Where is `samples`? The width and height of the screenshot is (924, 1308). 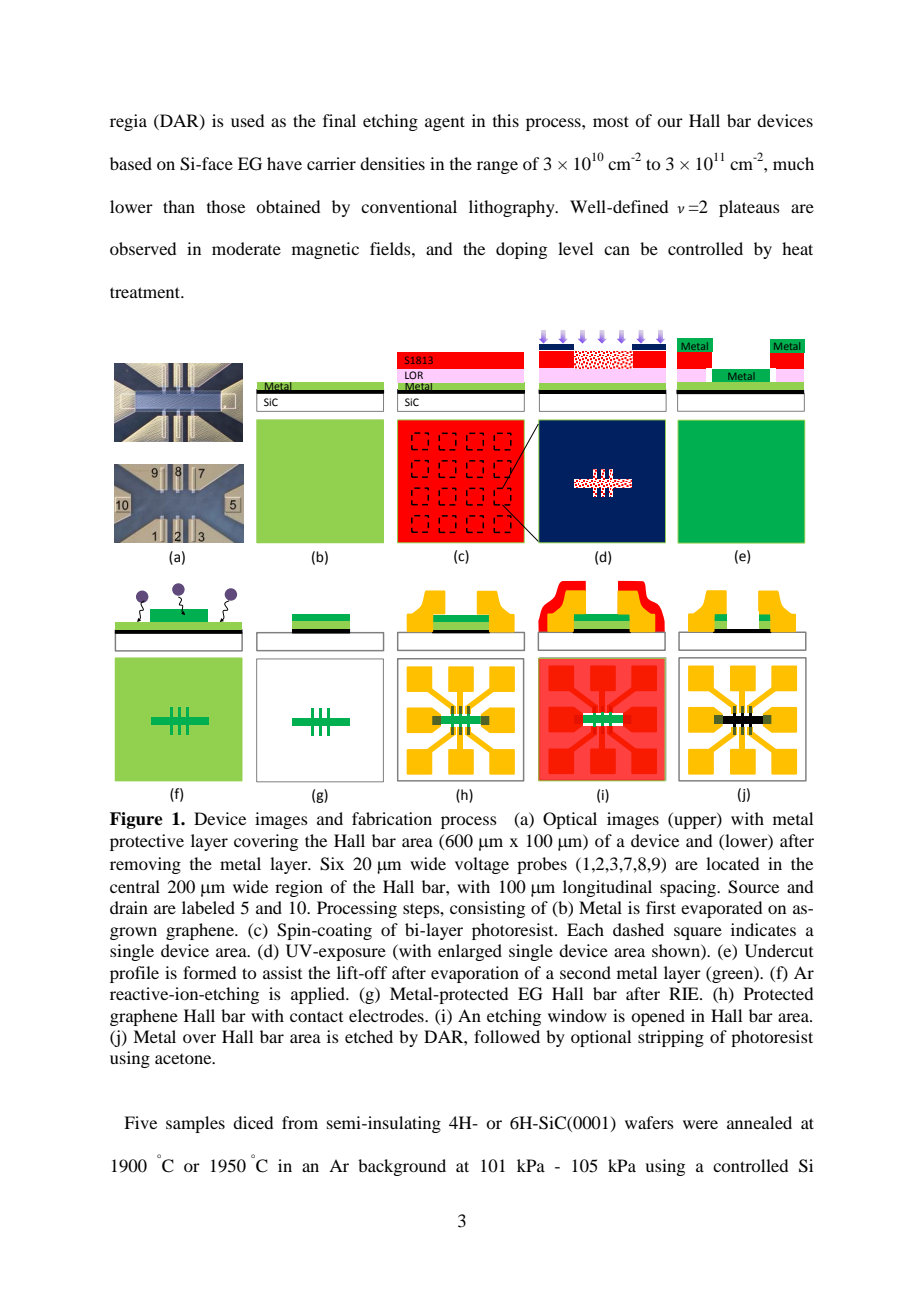 samples is located at coordinates (195, 1124).
